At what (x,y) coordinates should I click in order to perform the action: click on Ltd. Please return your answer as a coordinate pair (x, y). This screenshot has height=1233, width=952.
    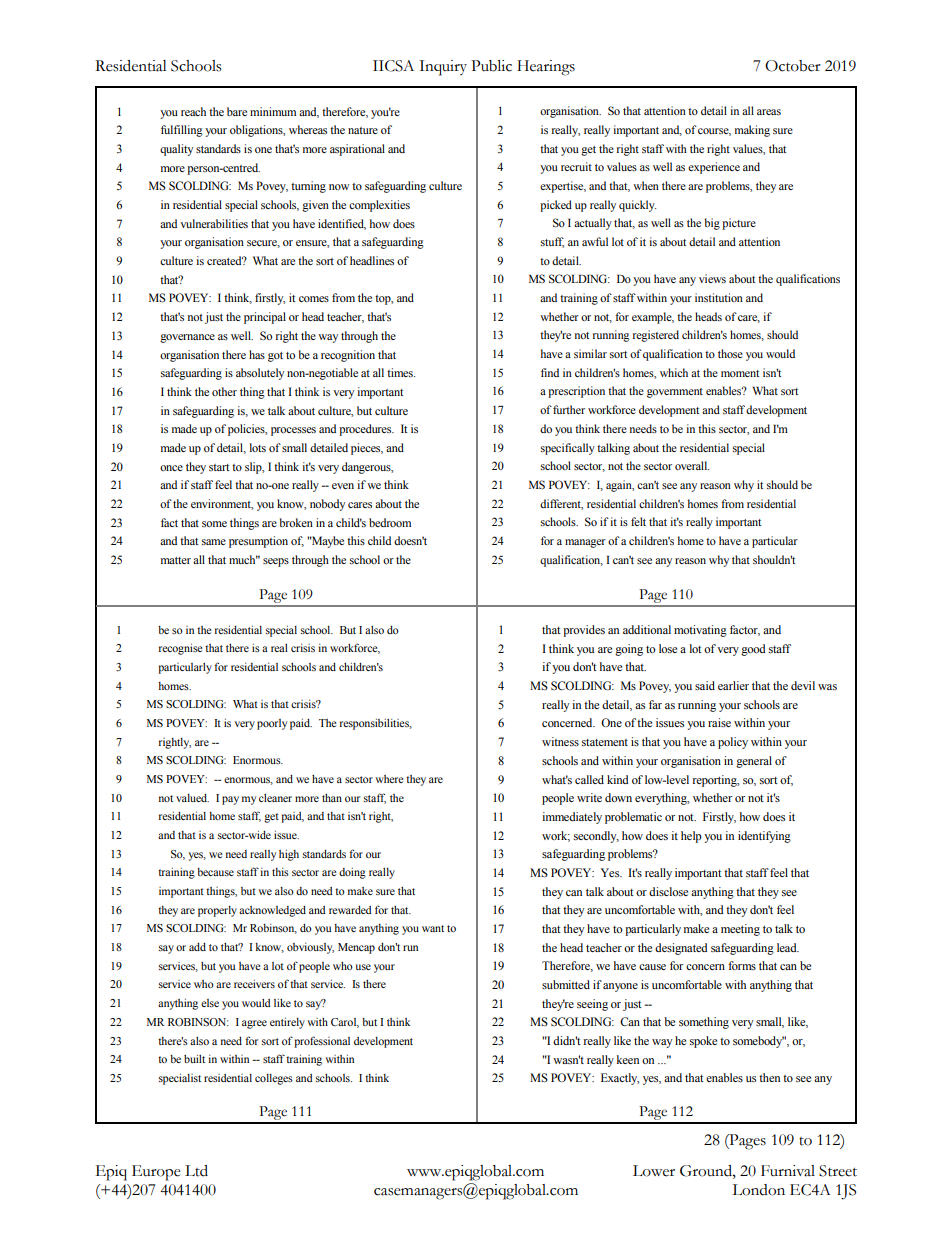
    Looking at the image, I should click on (196, 1171).
